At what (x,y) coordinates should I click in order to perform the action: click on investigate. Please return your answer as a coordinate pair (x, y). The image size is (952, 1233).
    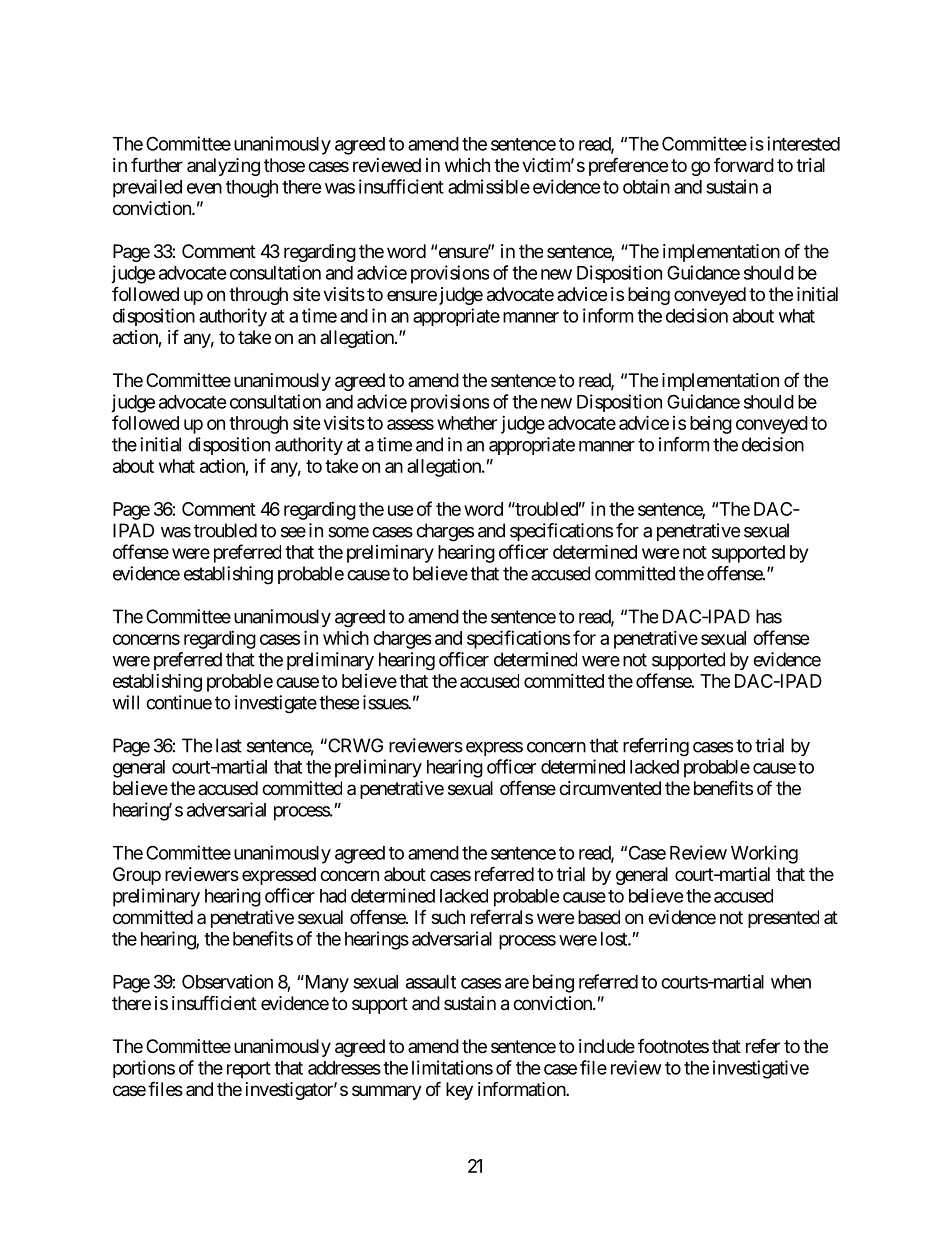
    Looking at the image, I should click on (276, 704).
